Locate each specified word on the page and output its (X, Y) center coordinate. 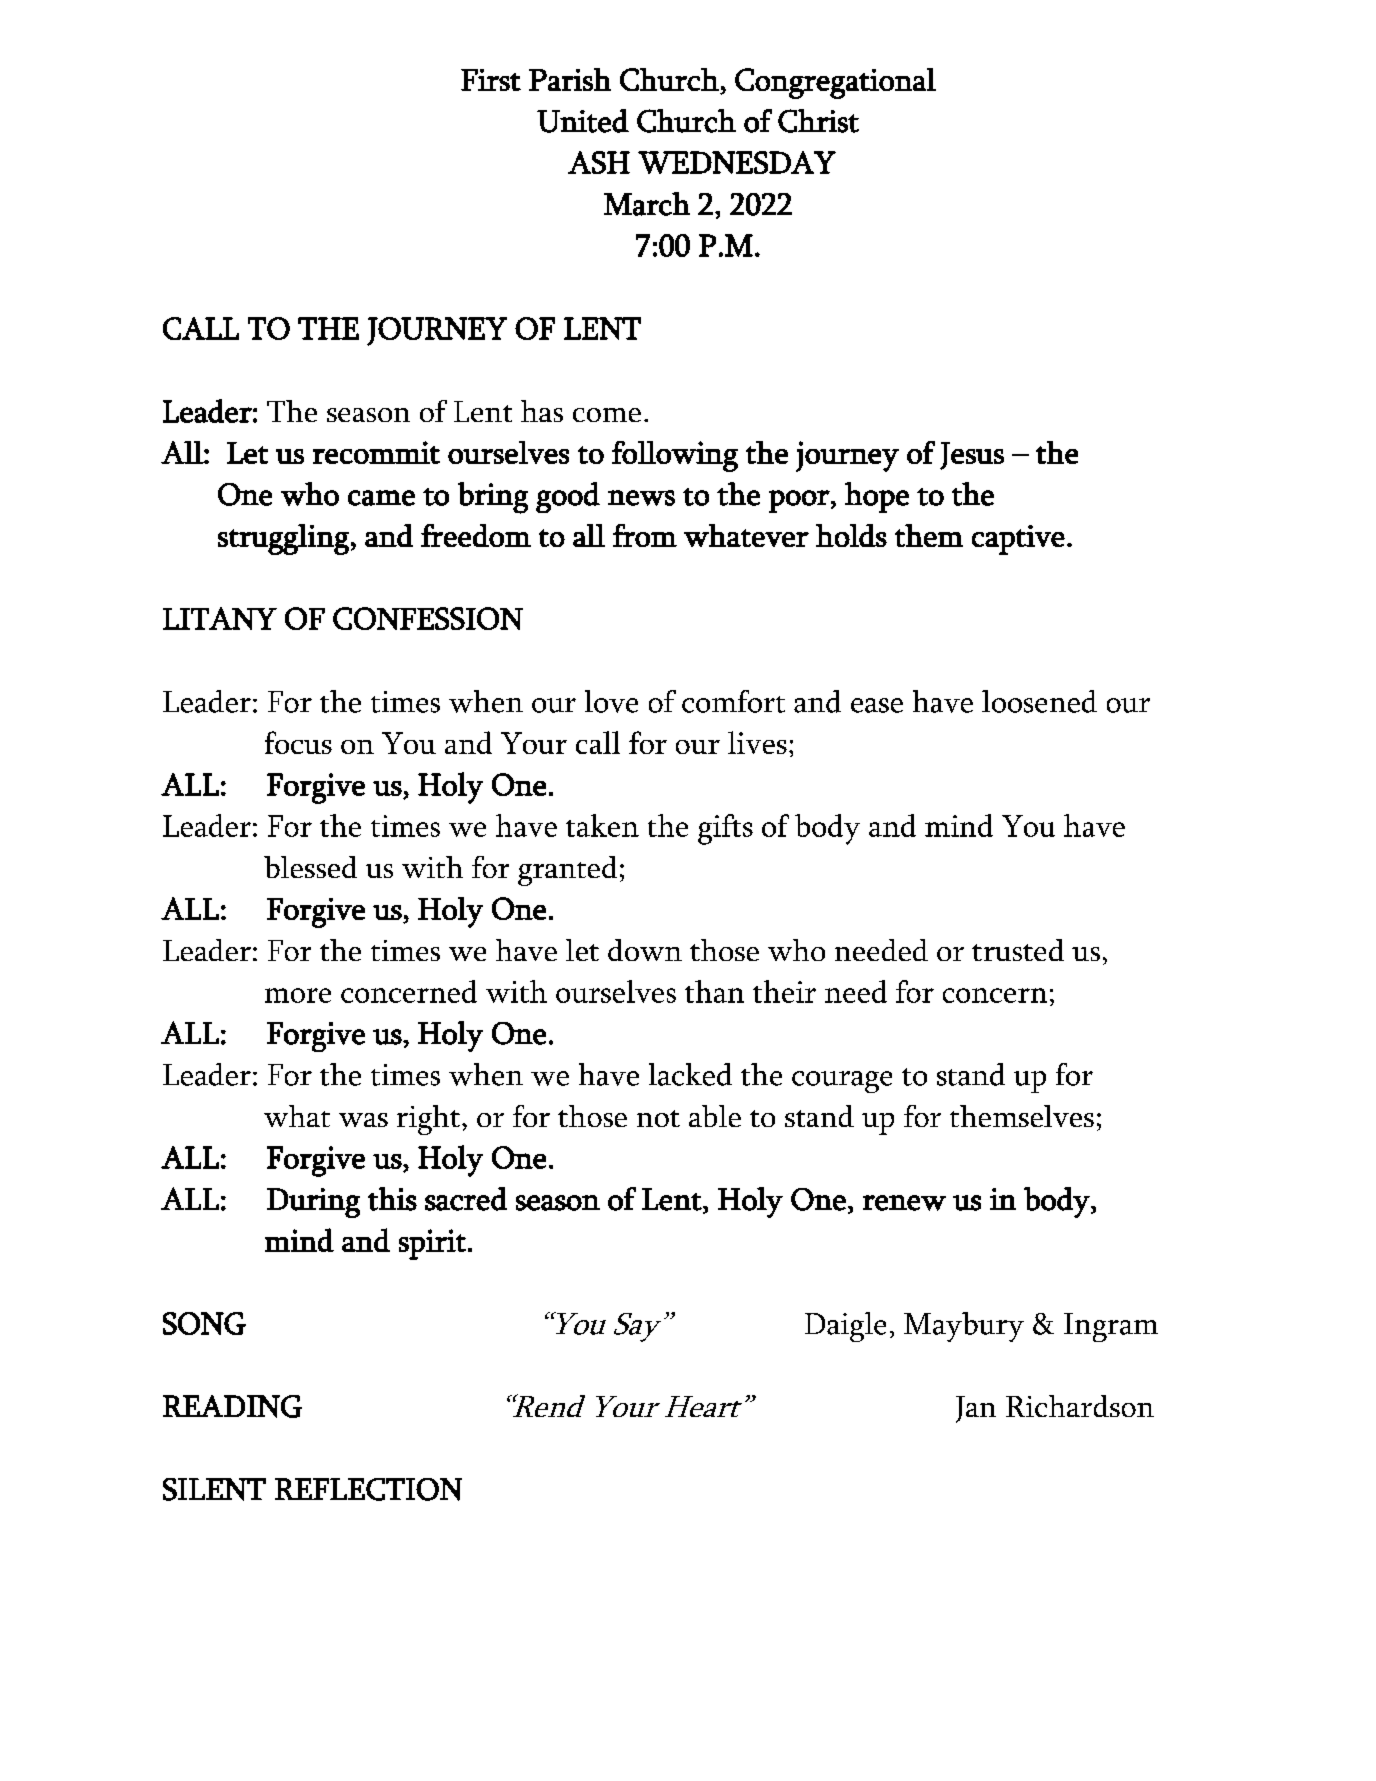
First (491, 80)
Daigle (845, 1327)
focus (298, 742)
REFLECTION (368, 1489)
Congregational (835, 83)
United (583, 121)
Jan (976, 1409)
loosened (1039, 701)
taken (602, 825)
